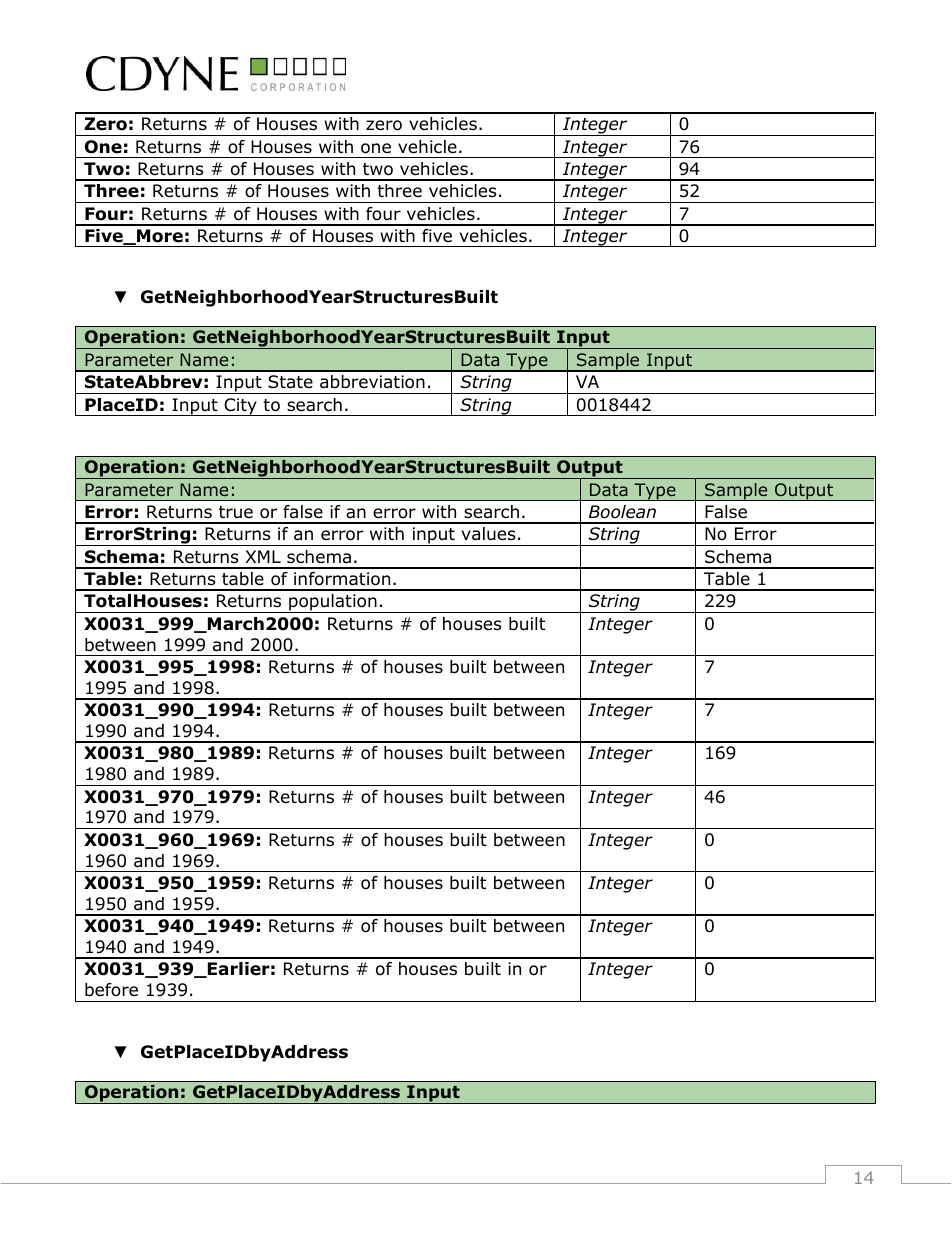  Describe the element at coordinates (111, 990) in the screenshot. I see `before` at that location.
